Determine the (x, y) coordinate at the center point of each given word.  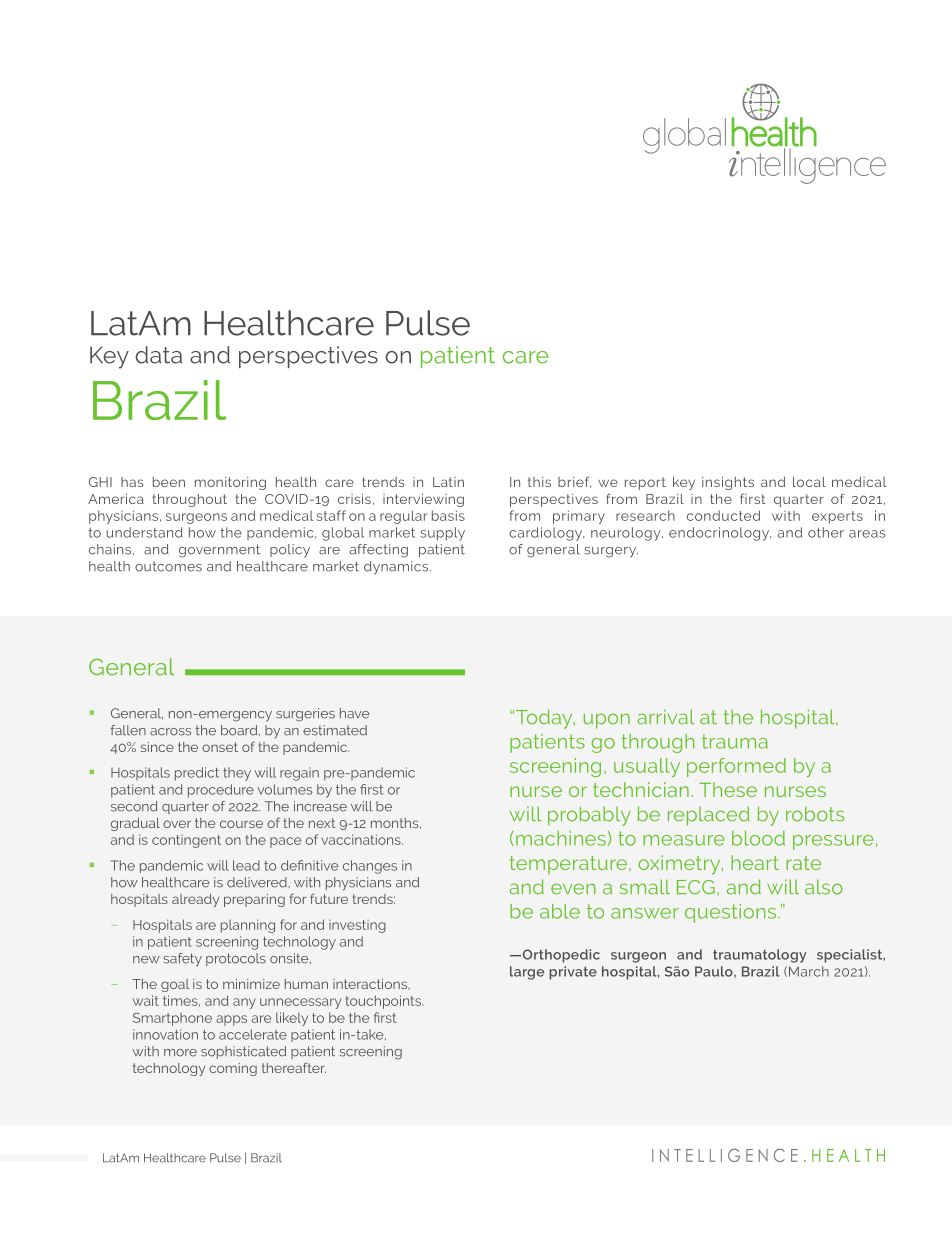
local (809, 482)
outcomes (168, 566)
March (809, 971)
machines (561, 838)
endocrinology (720, 534)
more (180, 1053)
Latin (448, 482)
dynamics (396, 568)
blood (758, 838)
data (158, 355)
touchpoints (384, 1002)
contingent (186, 841)
